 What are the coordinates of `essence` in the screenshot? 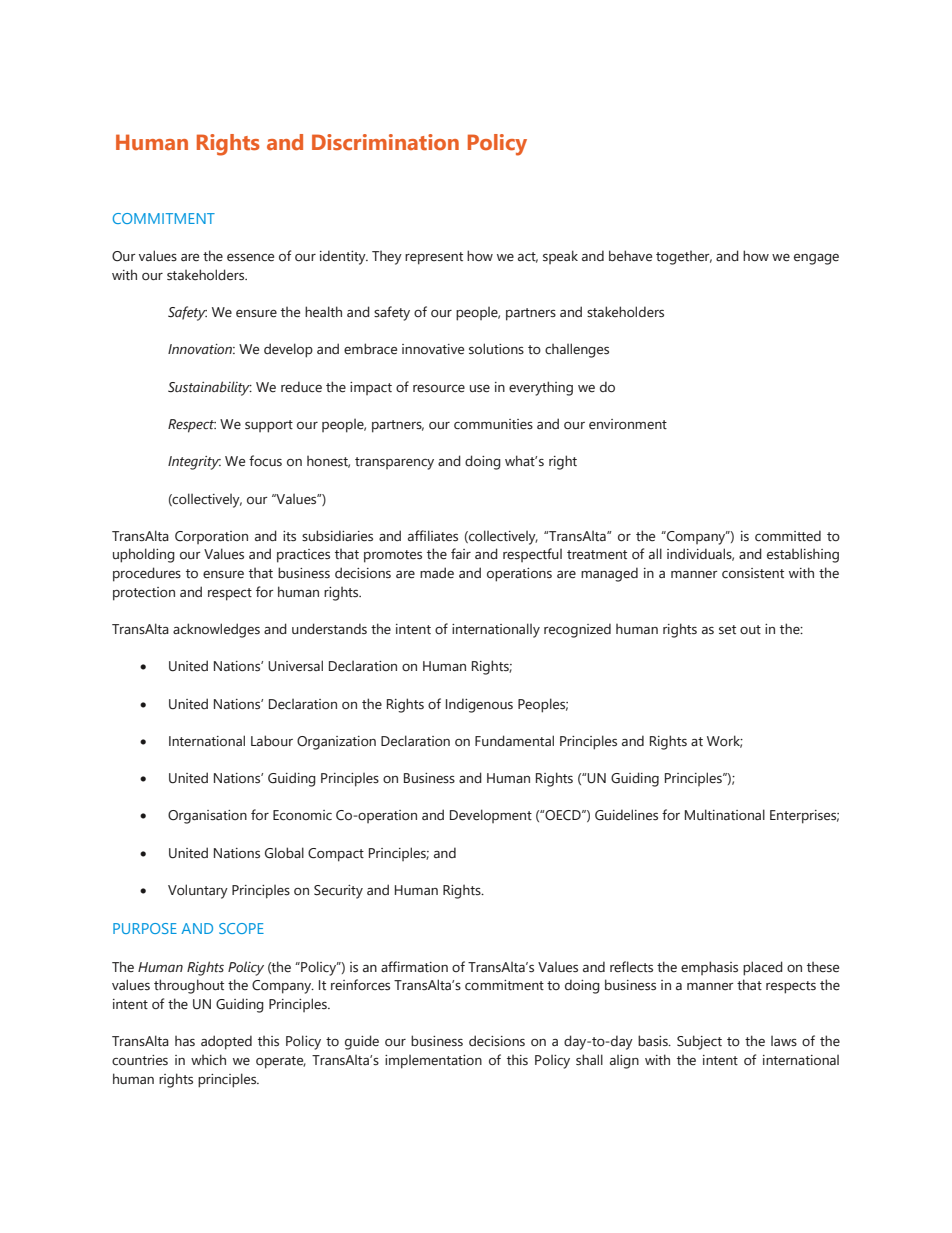 It's located at (250, 257).
